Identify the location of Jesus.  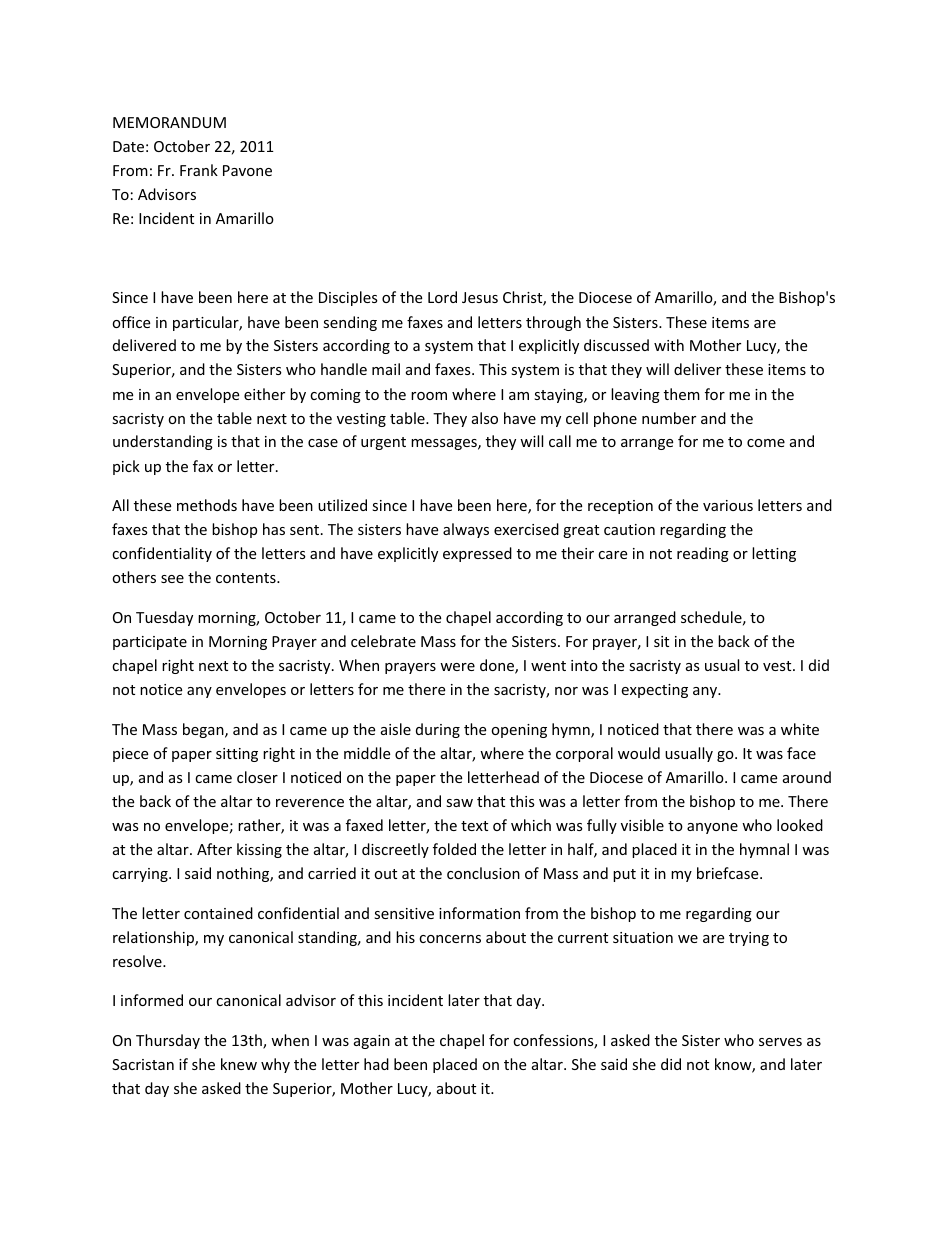
(480, 297).
